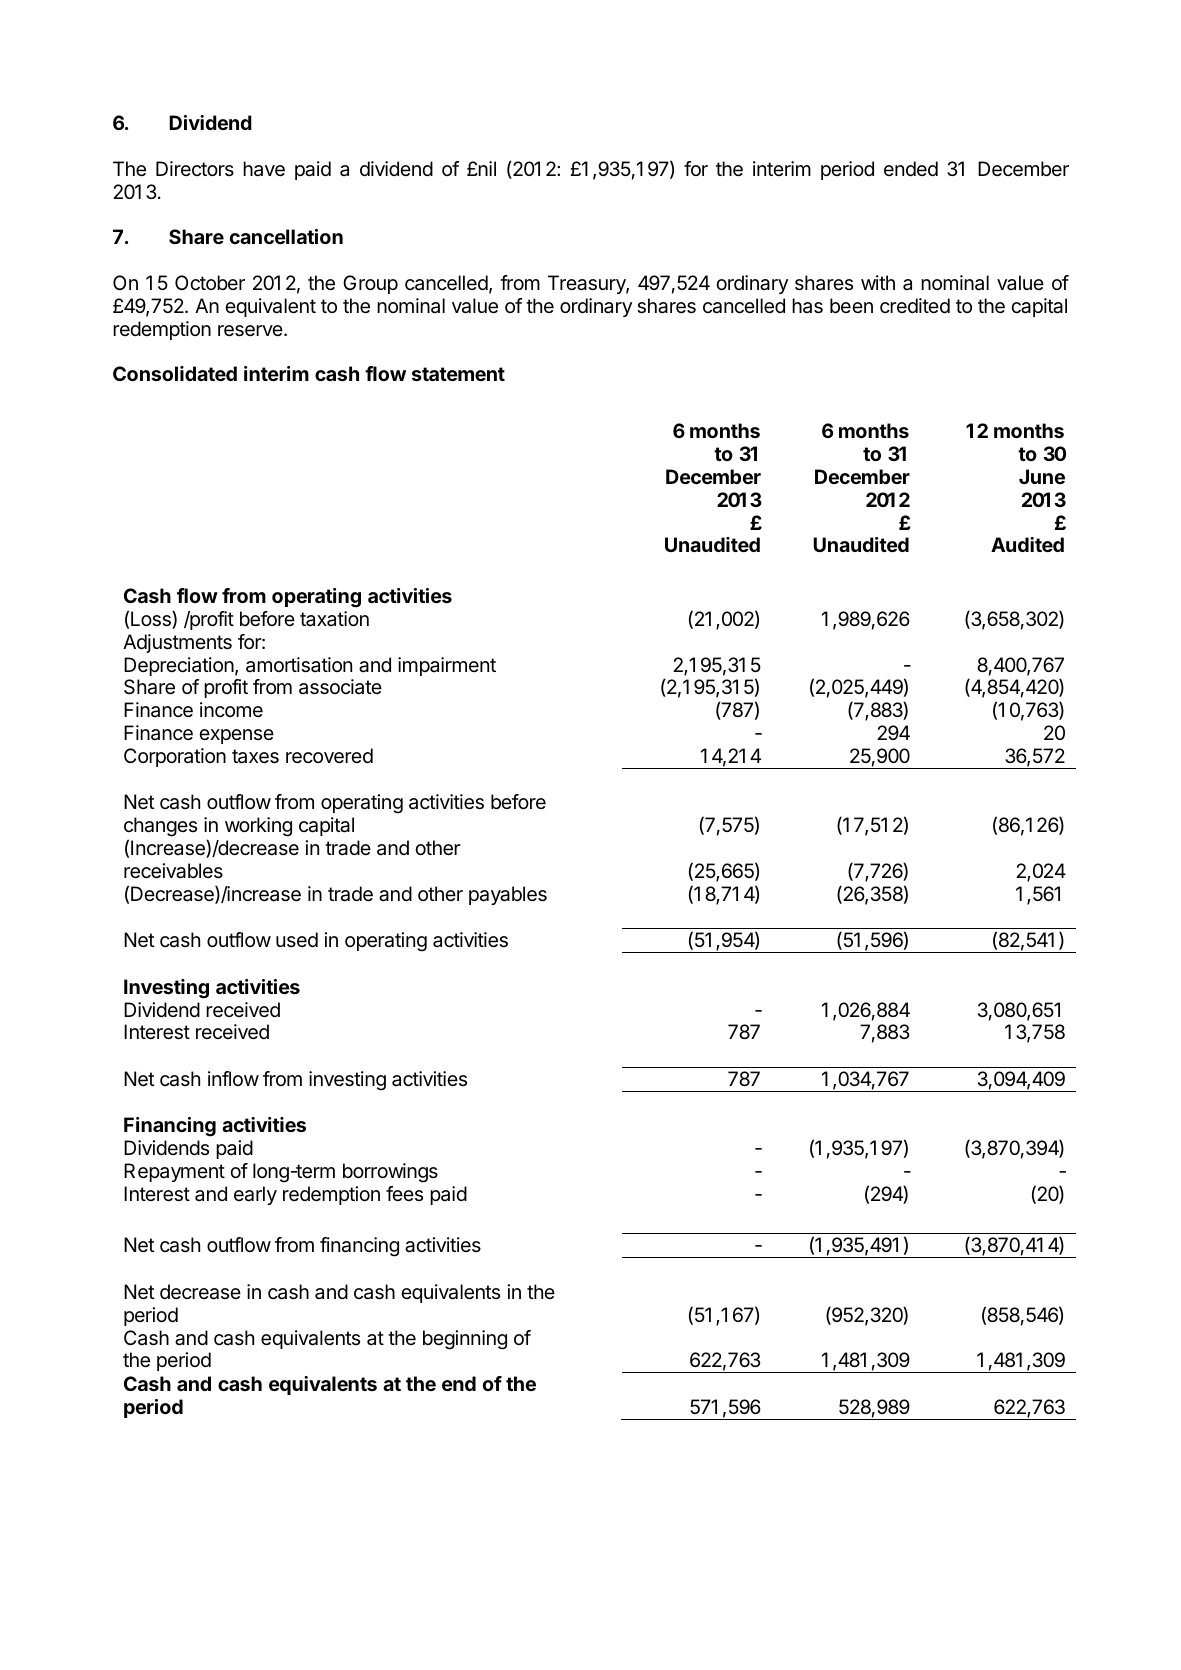  What do you see at coordinates (458, 374) in the image?
I see `statement` at bounding box center [458, 374].
